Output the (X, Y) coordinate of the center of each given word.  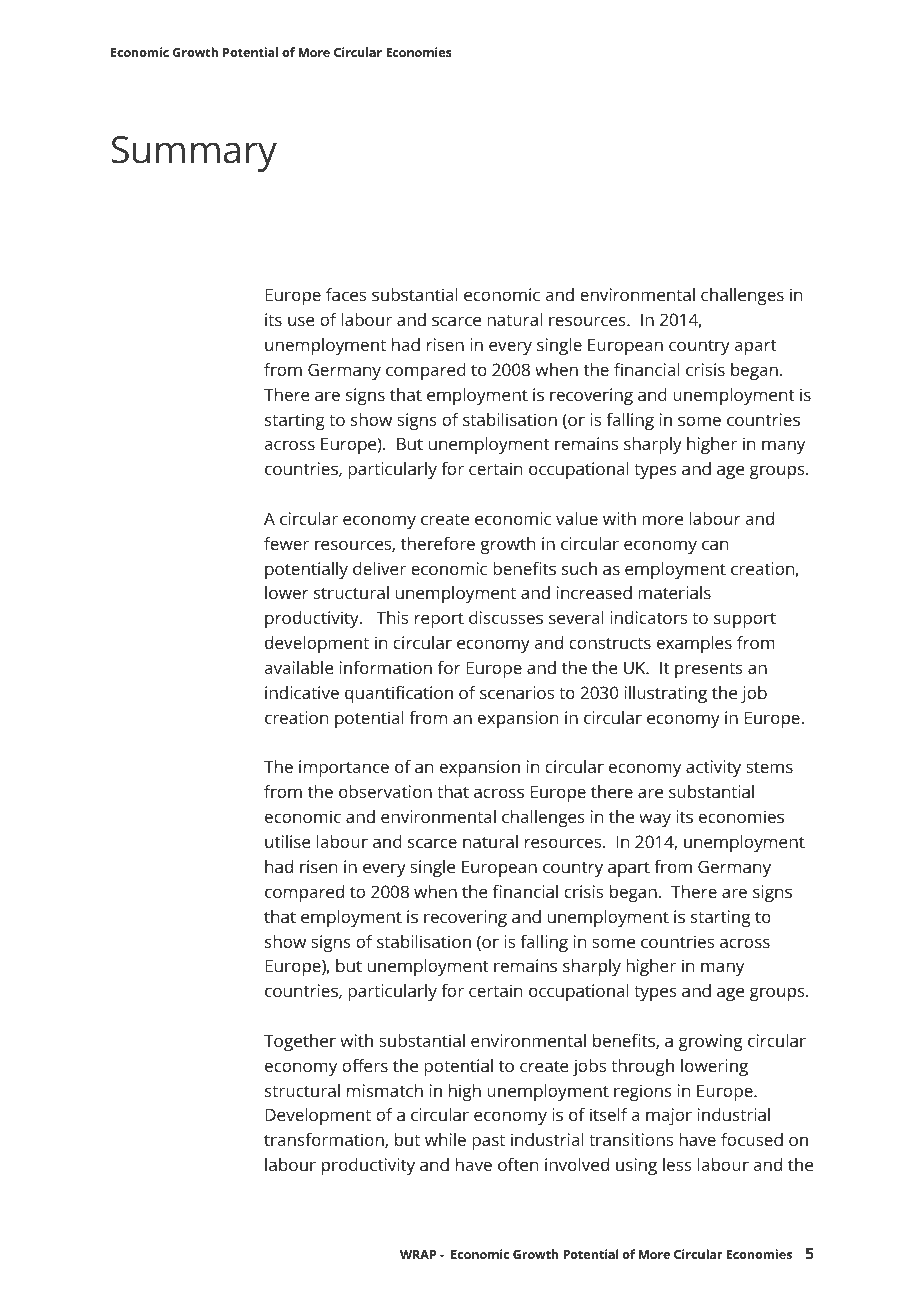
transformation (325, 1140)
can (715, 545)
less (677, 1164)
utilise (288, 841)
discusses (506, 617)
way (655, 820)
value (577, 518)
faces (346, 294)
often (518, 1164)
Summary (194, 154)
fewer (286, 543)
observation (385, 791)
